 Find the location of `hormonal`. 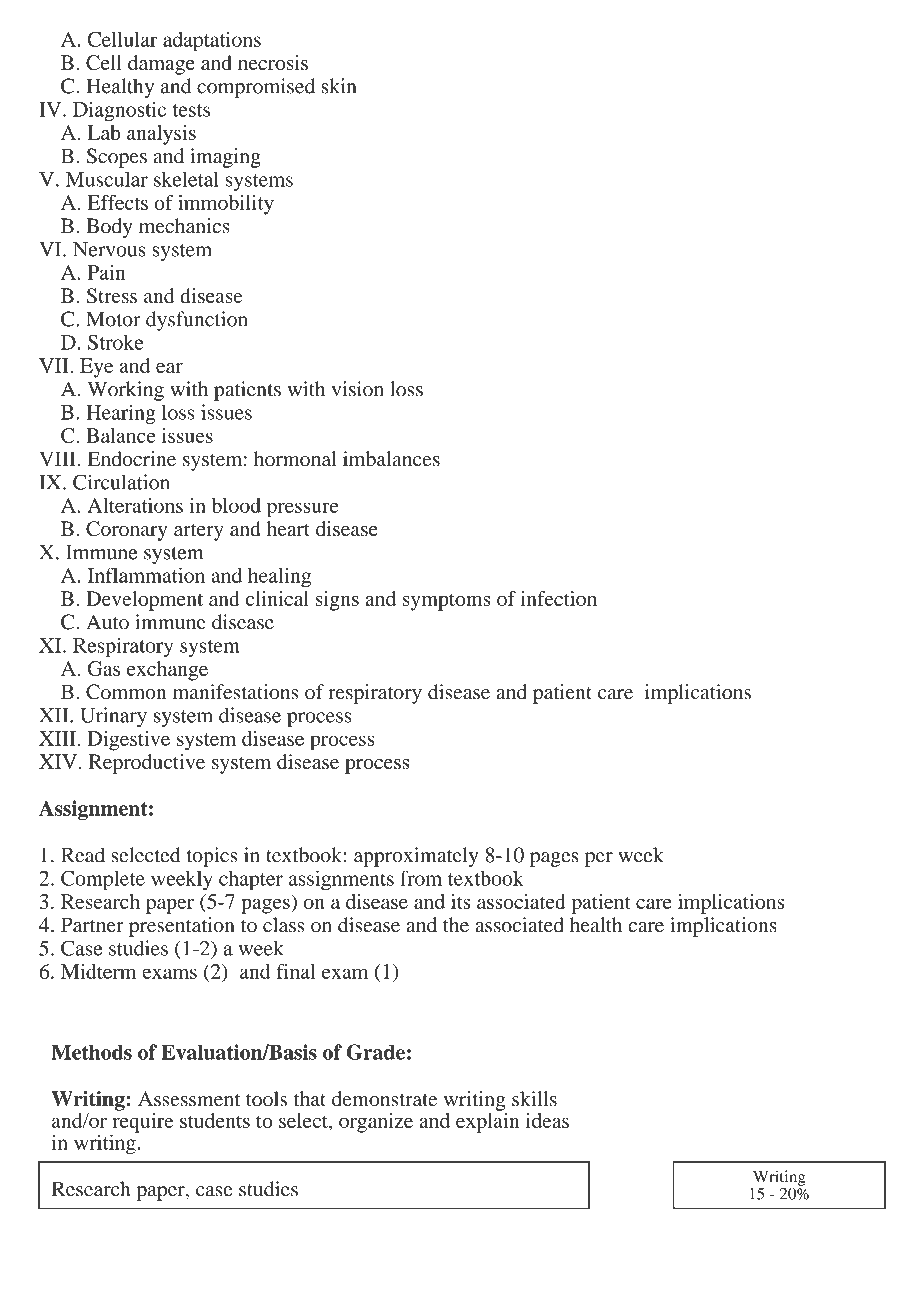

hormonal is located at coordinates (295, 459).
